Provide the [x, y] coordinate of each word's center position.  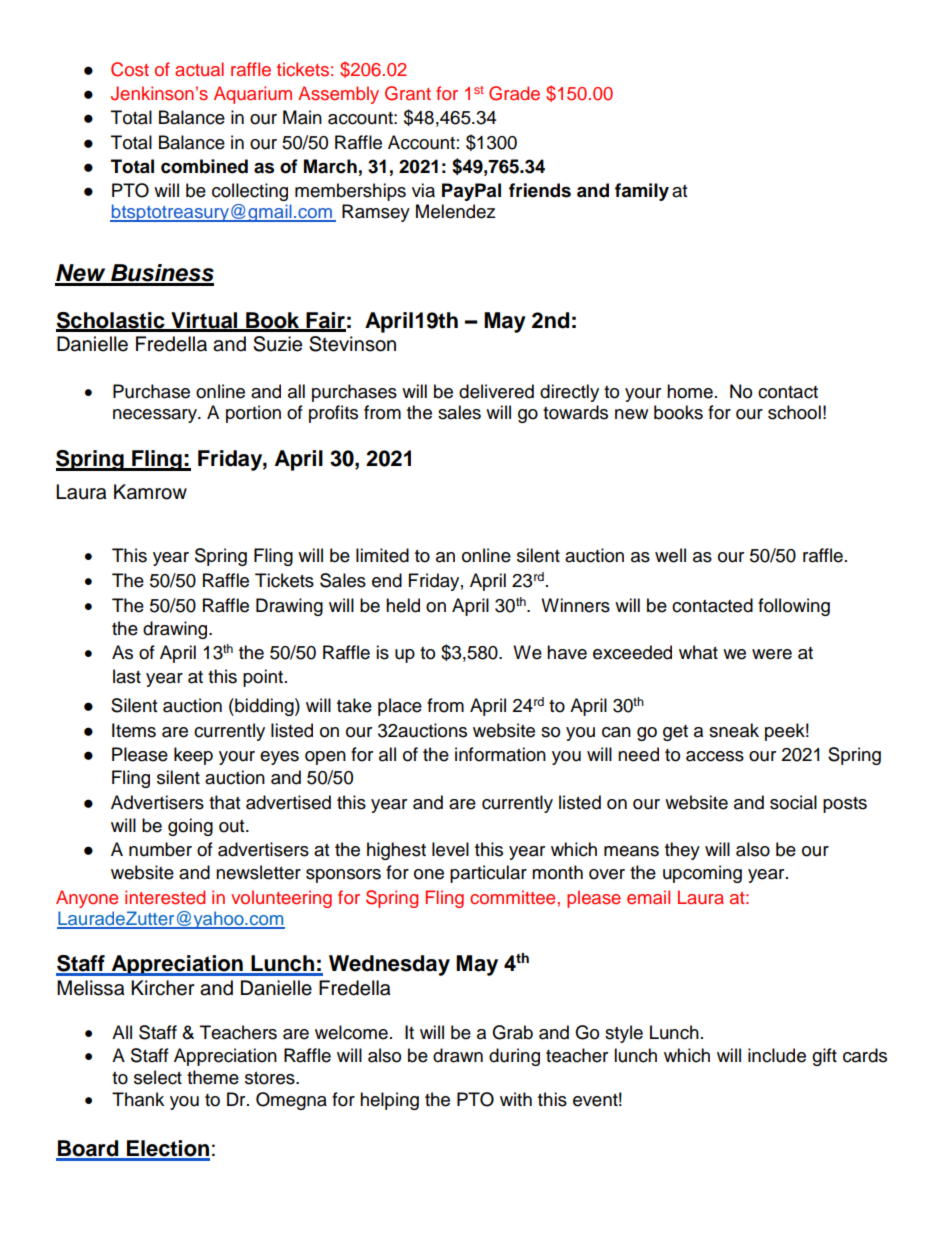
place [400, 707]
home [690, 391]
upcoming [702, 874]
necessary [156, 416]
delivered [496, 391]
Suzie [277, 344]
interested [165, 897]
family [642, 192]
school [794, 412]
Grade [514, 93]
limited [382, 555]
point [263, 678]
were [772, 654]
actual [199, 69]
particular [488, 874]
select [158, 1077]
